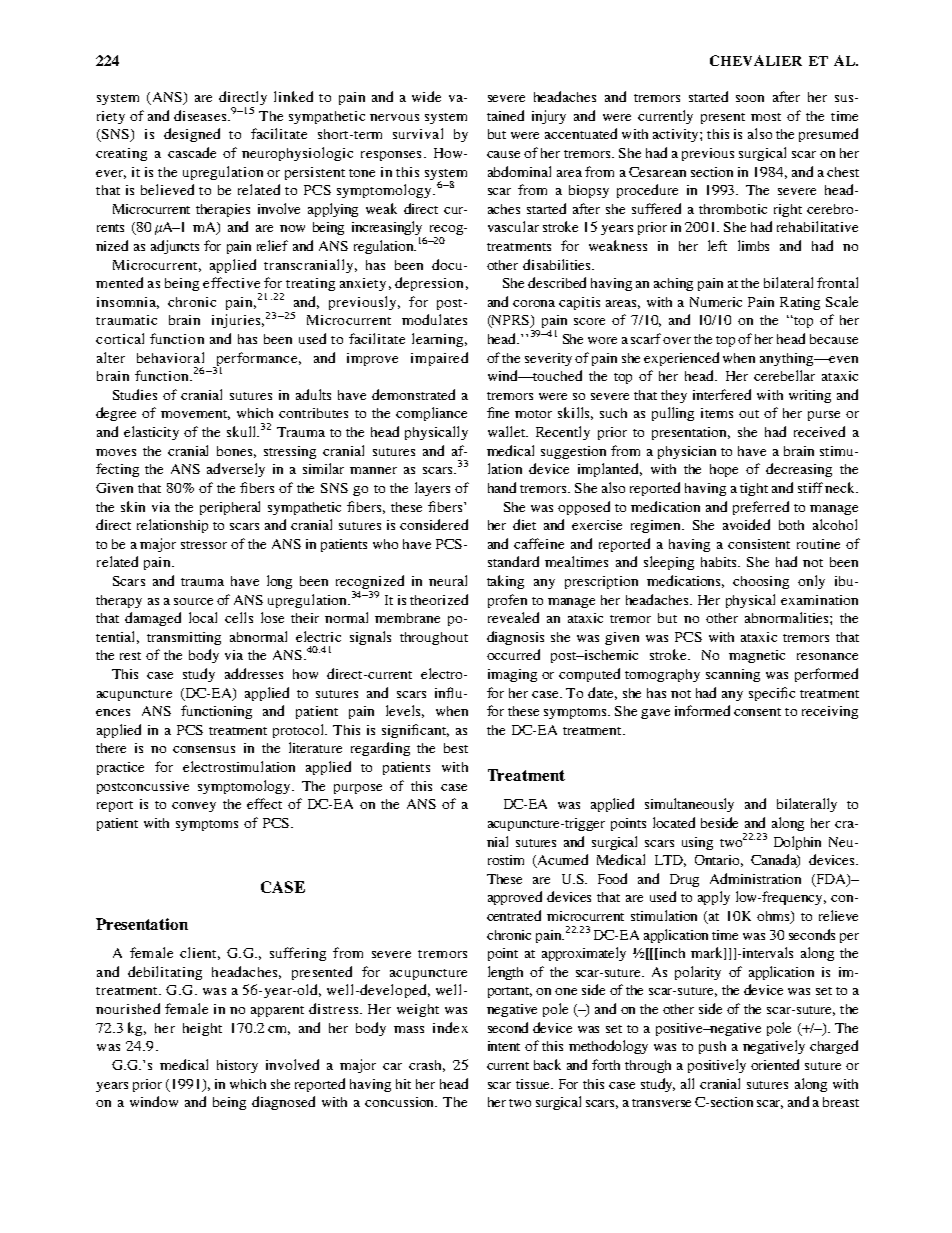  I want to click on soon, so click(750, 98).
